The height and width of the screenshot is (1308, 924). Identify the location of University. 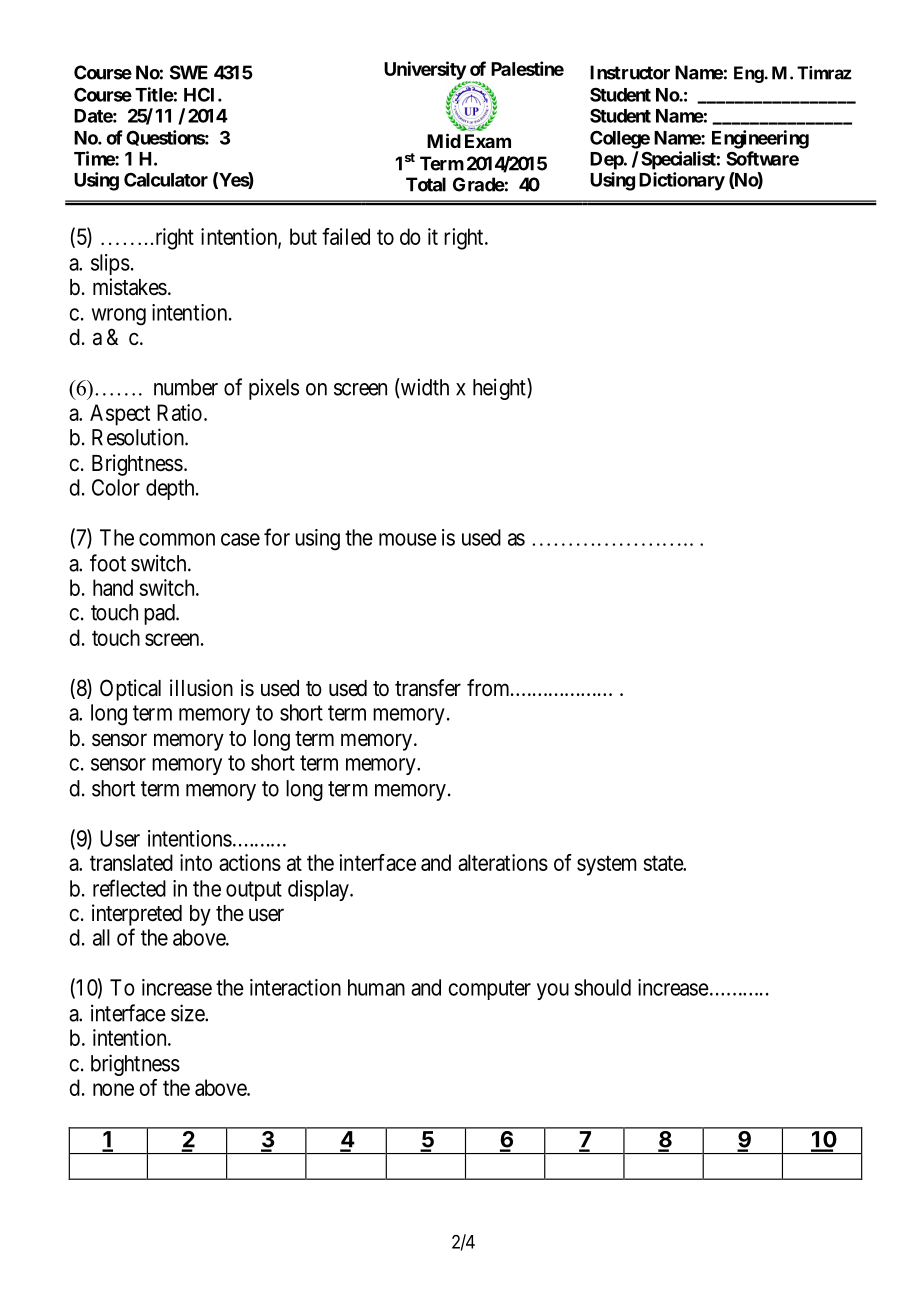
(425, 71).
